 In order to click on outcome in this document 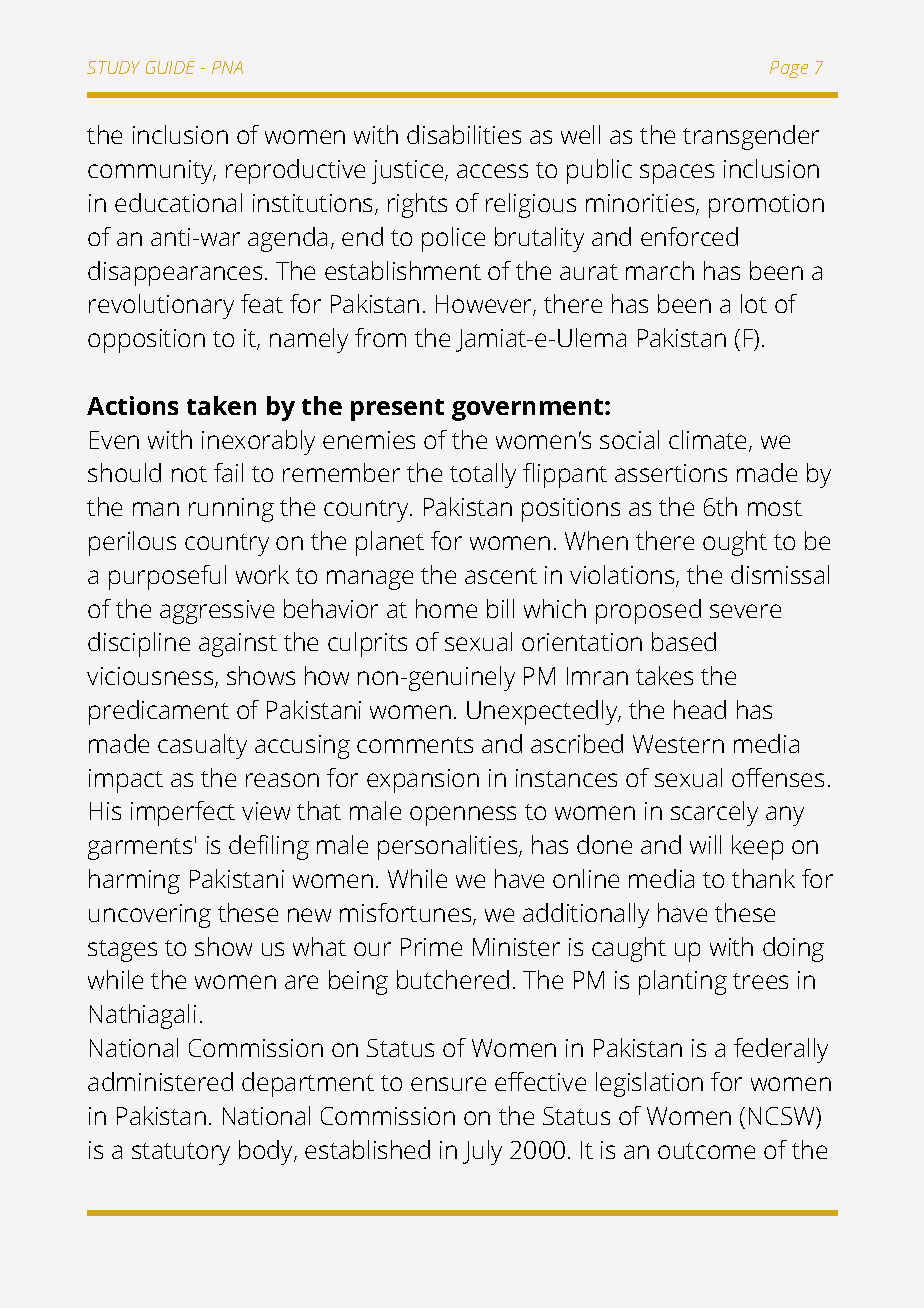, I will do `click(706, 1151)`.
